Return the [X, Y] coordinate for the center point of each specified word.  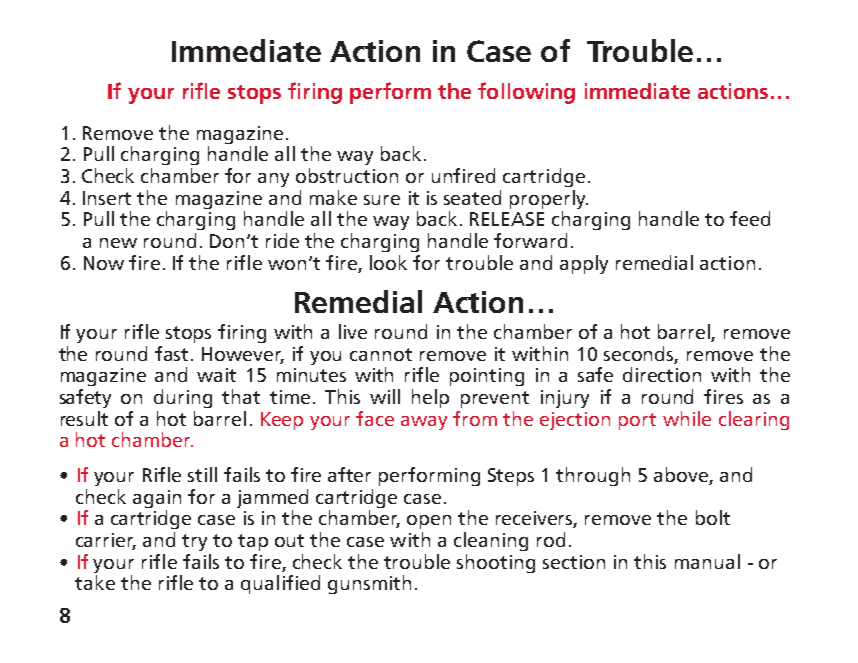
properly [549, 201]
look [388, 262]
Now [104, 263]
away [424, 423]
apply [584, 264]
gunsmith [369, 584]
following [526, 93]
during [183, 398]
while [687, 418]
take [95, 582]
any [273, 180]
